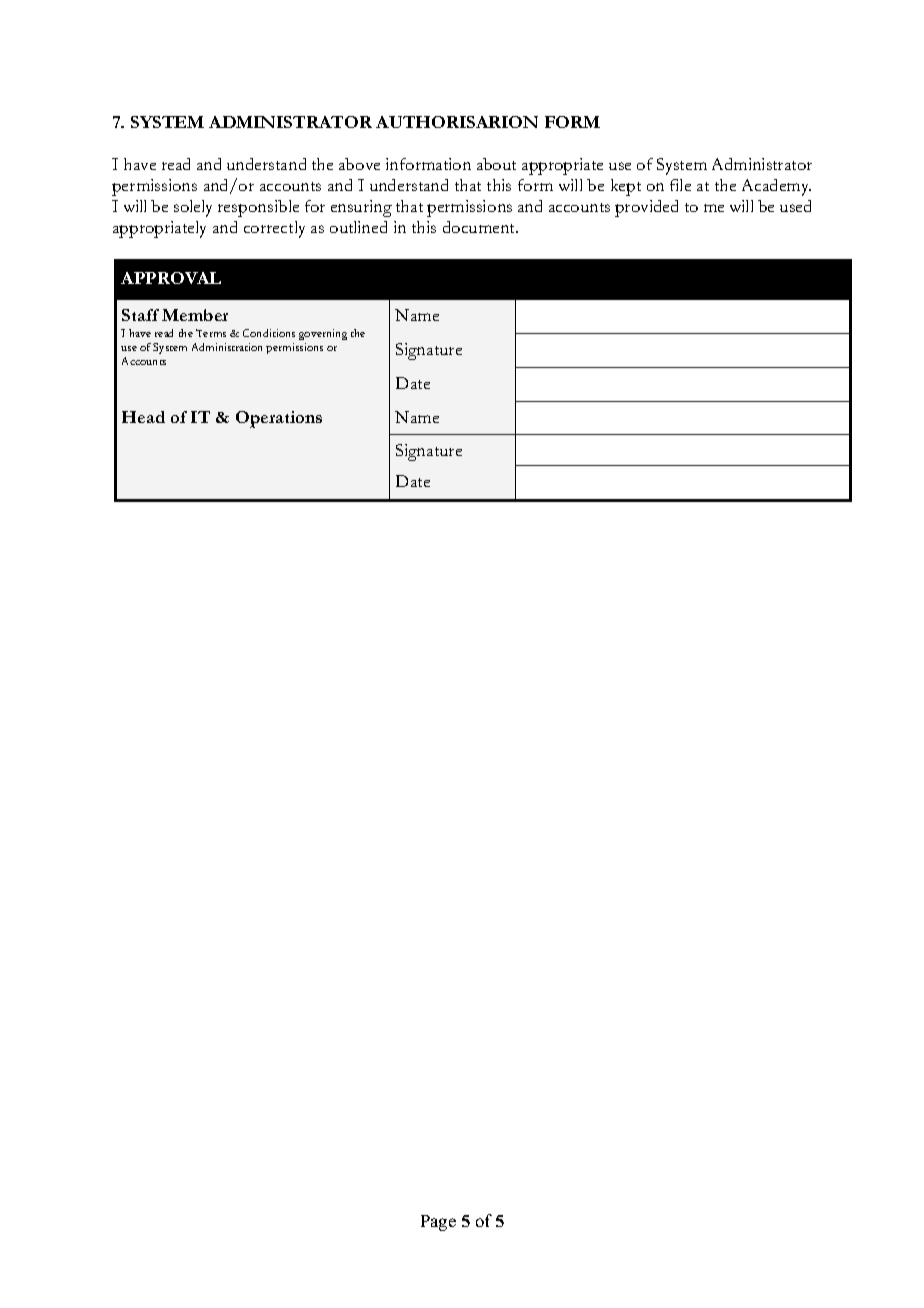 The image size is (924, 1308). I want to click on Terms, so click(211, 333).
